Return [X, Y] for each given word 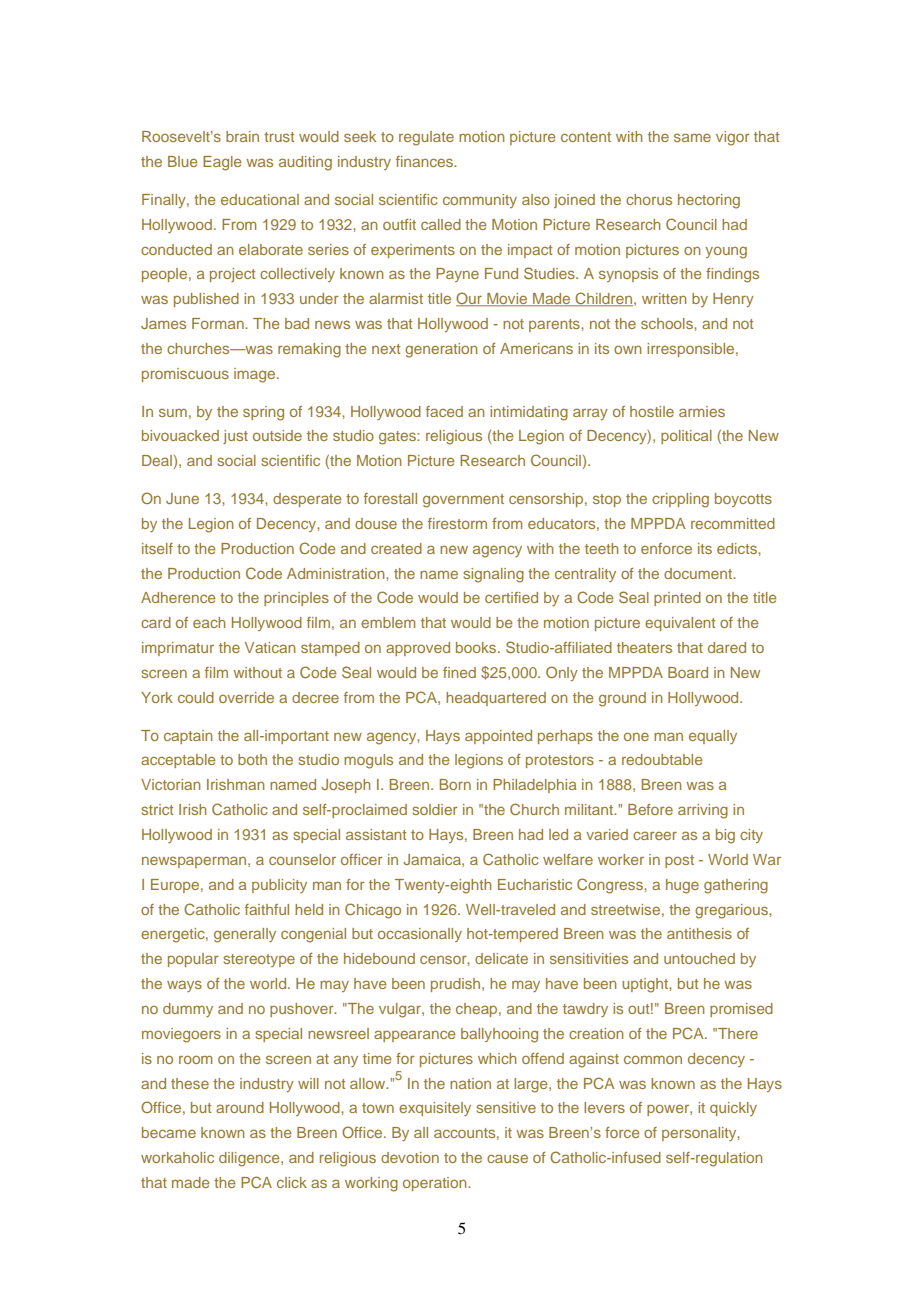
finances [425, 161]
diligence [250, 1159]
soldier [435, 809]
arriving [703, 811]
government [463, 501]
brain [242, 136]
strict [158, 809]
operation [436, 1184]
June [182, 498]
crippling [680, 500]
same [692, 137]
